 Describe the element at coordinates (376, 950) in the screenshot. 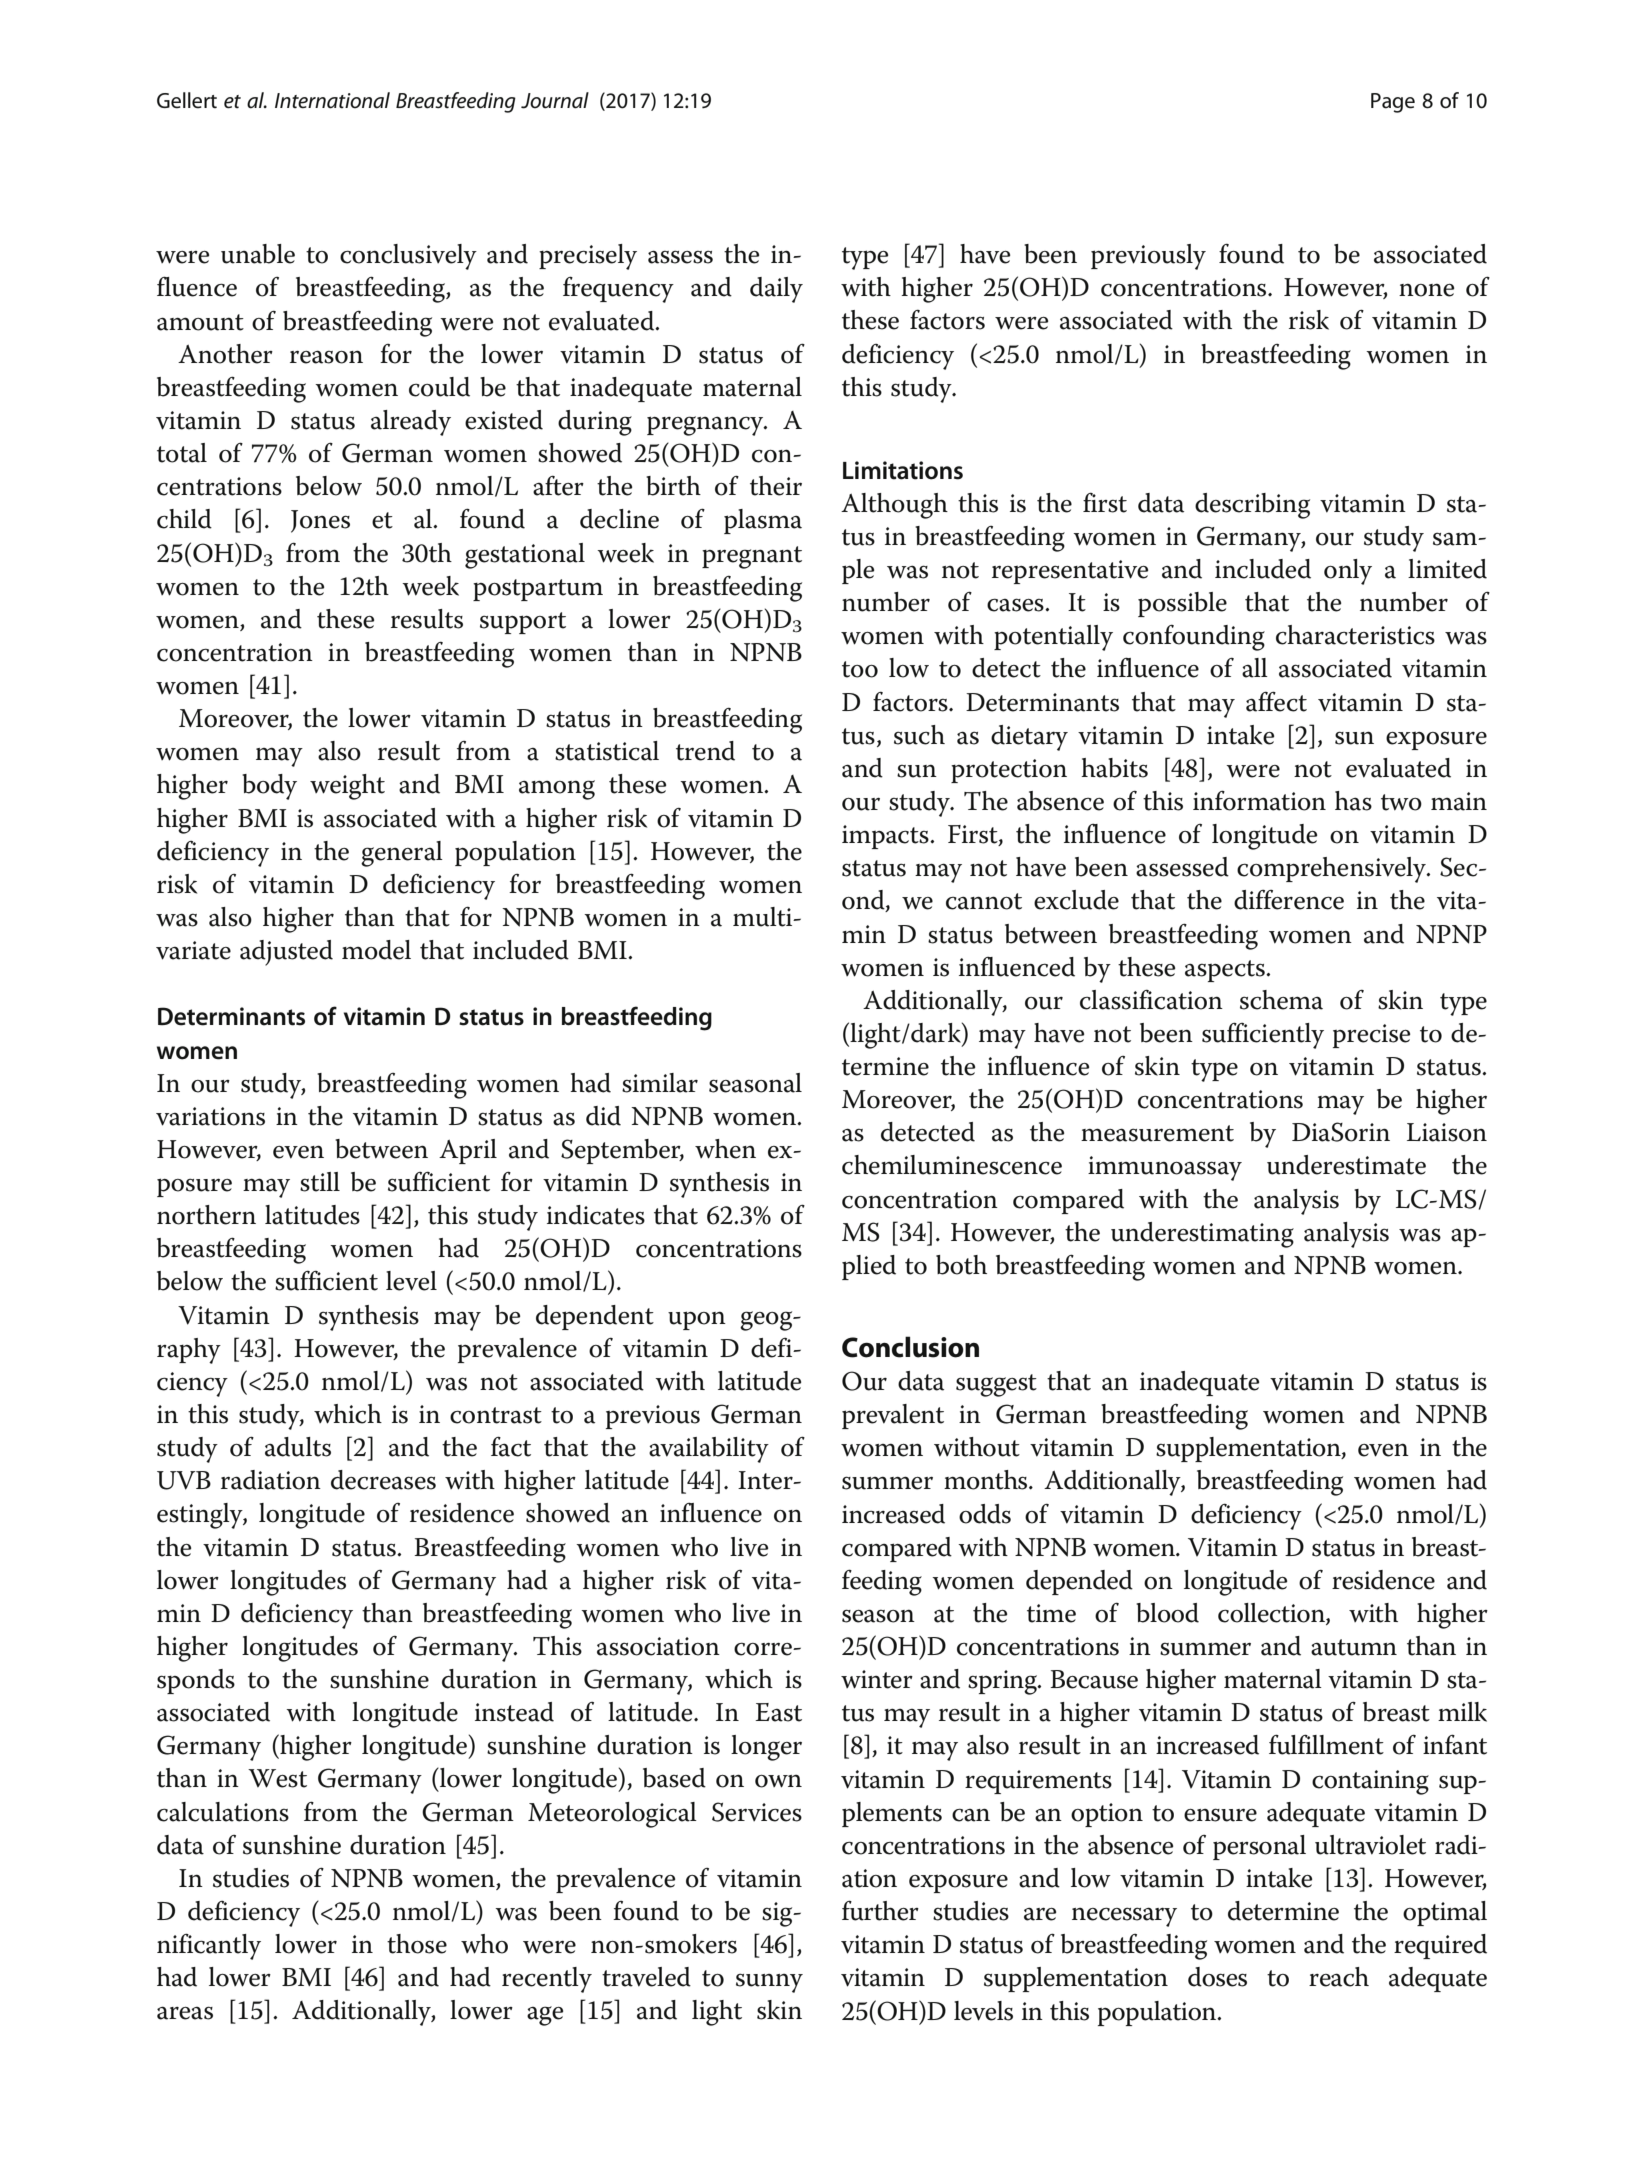

I see `model` at that location.
